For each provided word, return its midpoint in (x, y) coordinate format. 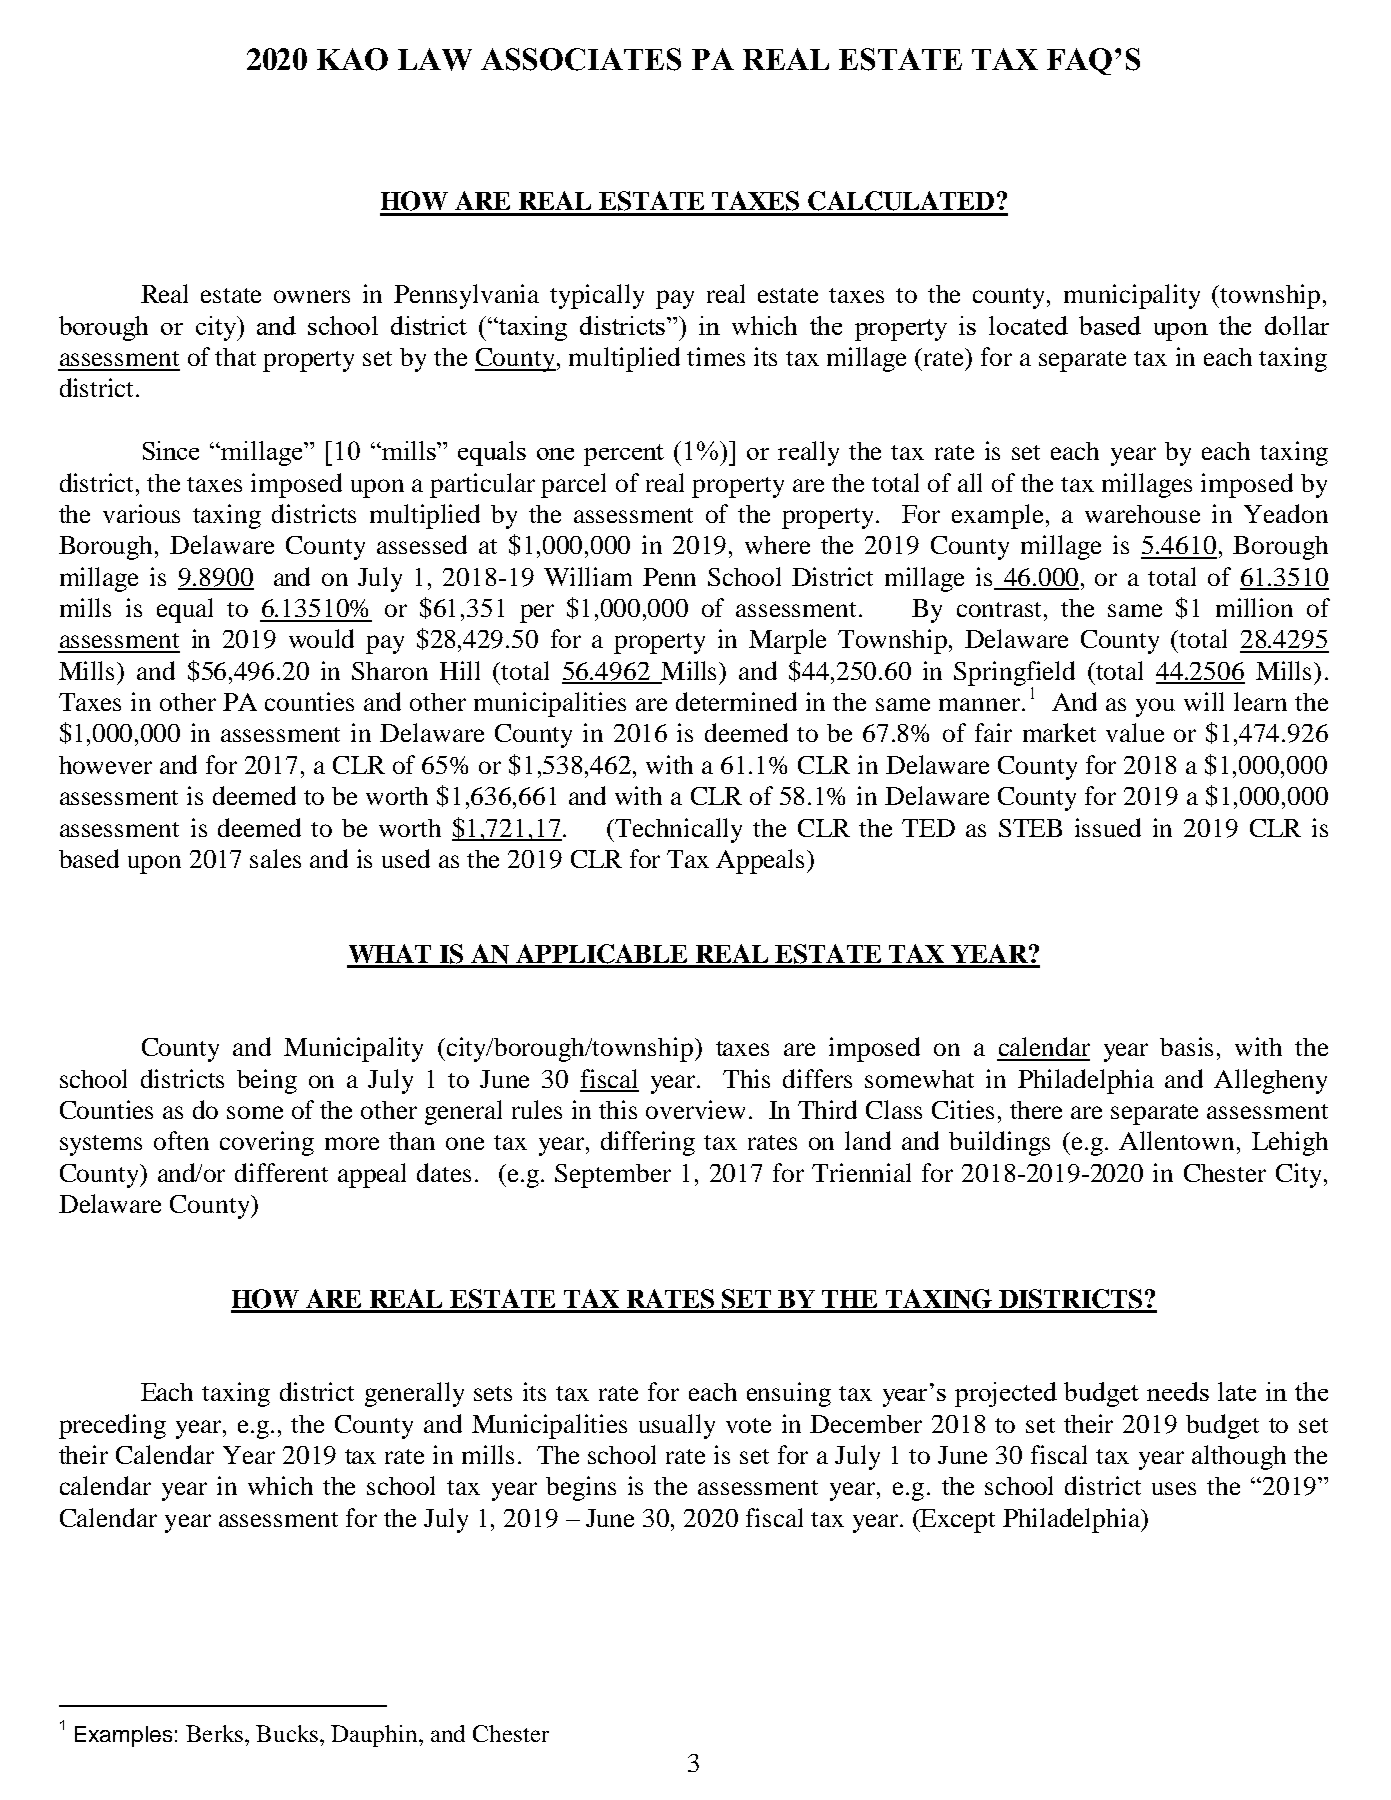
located (1028, 325)
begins (581, 1488)
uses (1174, 1488)
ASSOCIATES (581, 59)
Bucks (288, 1733)
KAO (352, 59)
